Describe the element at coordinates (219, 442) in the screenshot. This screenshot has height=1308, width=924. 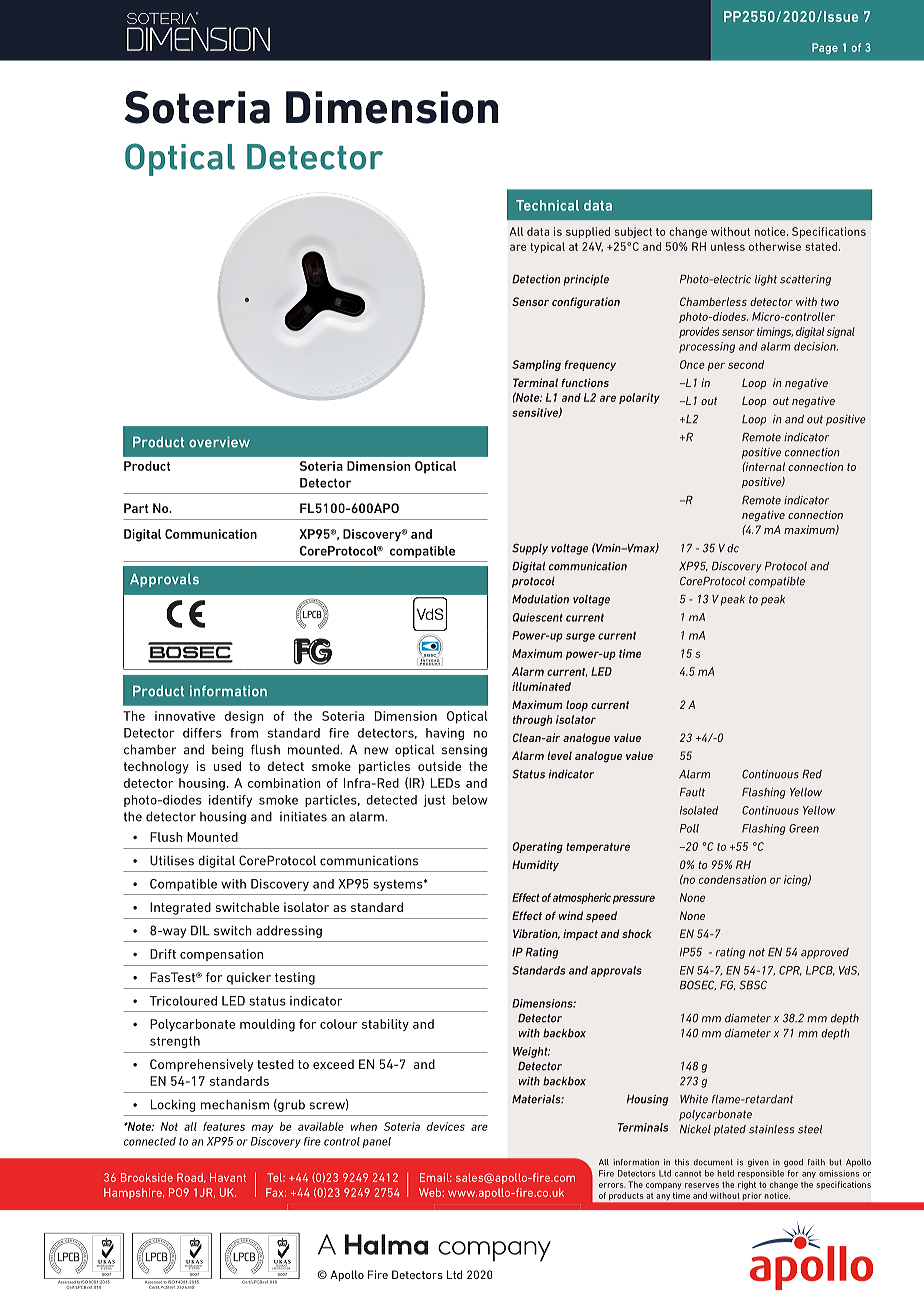
I see `overview` at that location.
